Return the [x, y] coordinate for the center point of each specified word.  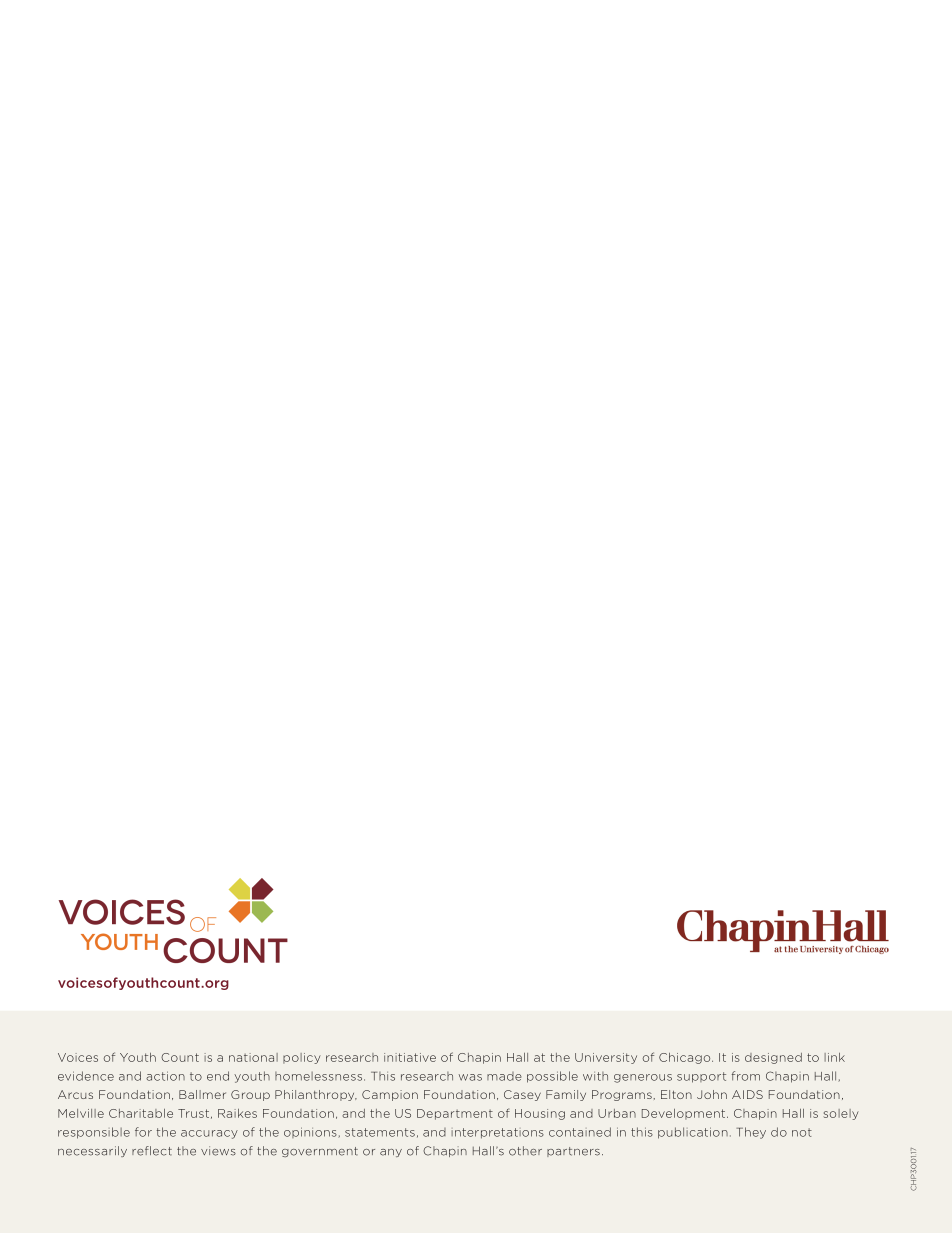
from [746, 1076]
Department [455, 1114]
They [751, 1133]
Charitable [141, 1113]
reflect [152, 1151]
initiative [410, 1057]
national [253, 1057]
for [143, 1132]
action [165, 1076]
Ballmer [202, 1094]
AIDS [747, 1094]
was [470, 1077]
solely [841, 1114]
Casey [522, 1095]
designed [773, 1058]
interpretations [497, 1133]
